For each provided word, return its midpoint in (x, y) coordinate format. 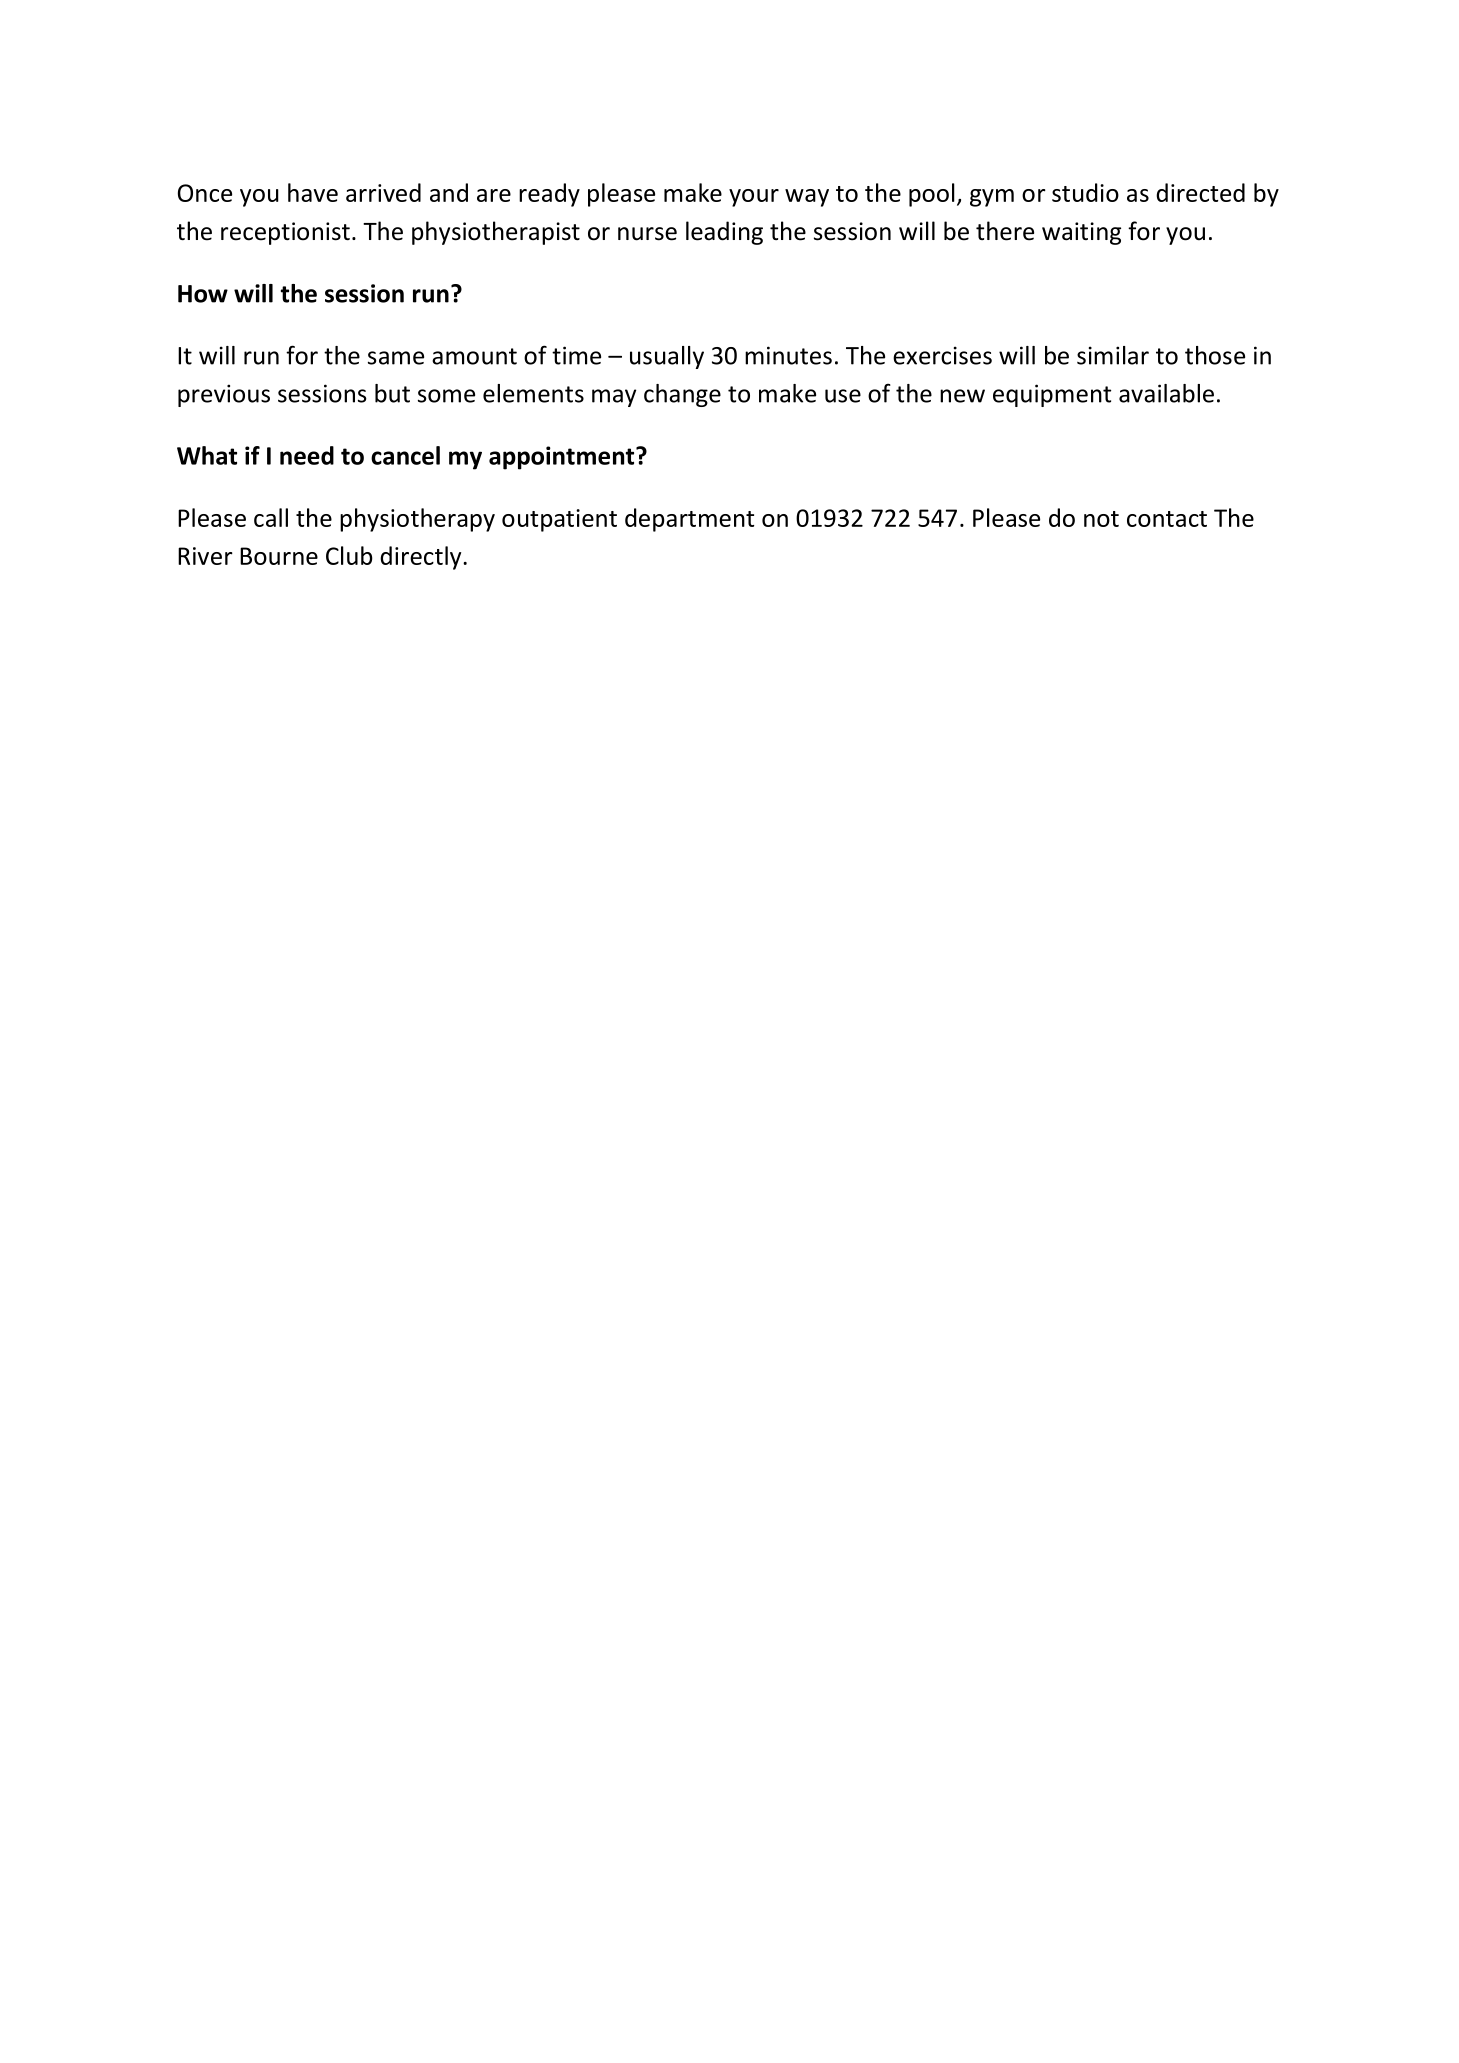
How (203, 294)
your (754, 198)
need (307, 455)
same (396, 358)
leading (724, 233)
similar (1113, 355)
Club (349, 555)
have (313, 192)
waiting (1081, 233)
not (1101, 519)
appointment (563, 458)
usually (667, 357)
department (689, 520)
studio (1085, 192)
